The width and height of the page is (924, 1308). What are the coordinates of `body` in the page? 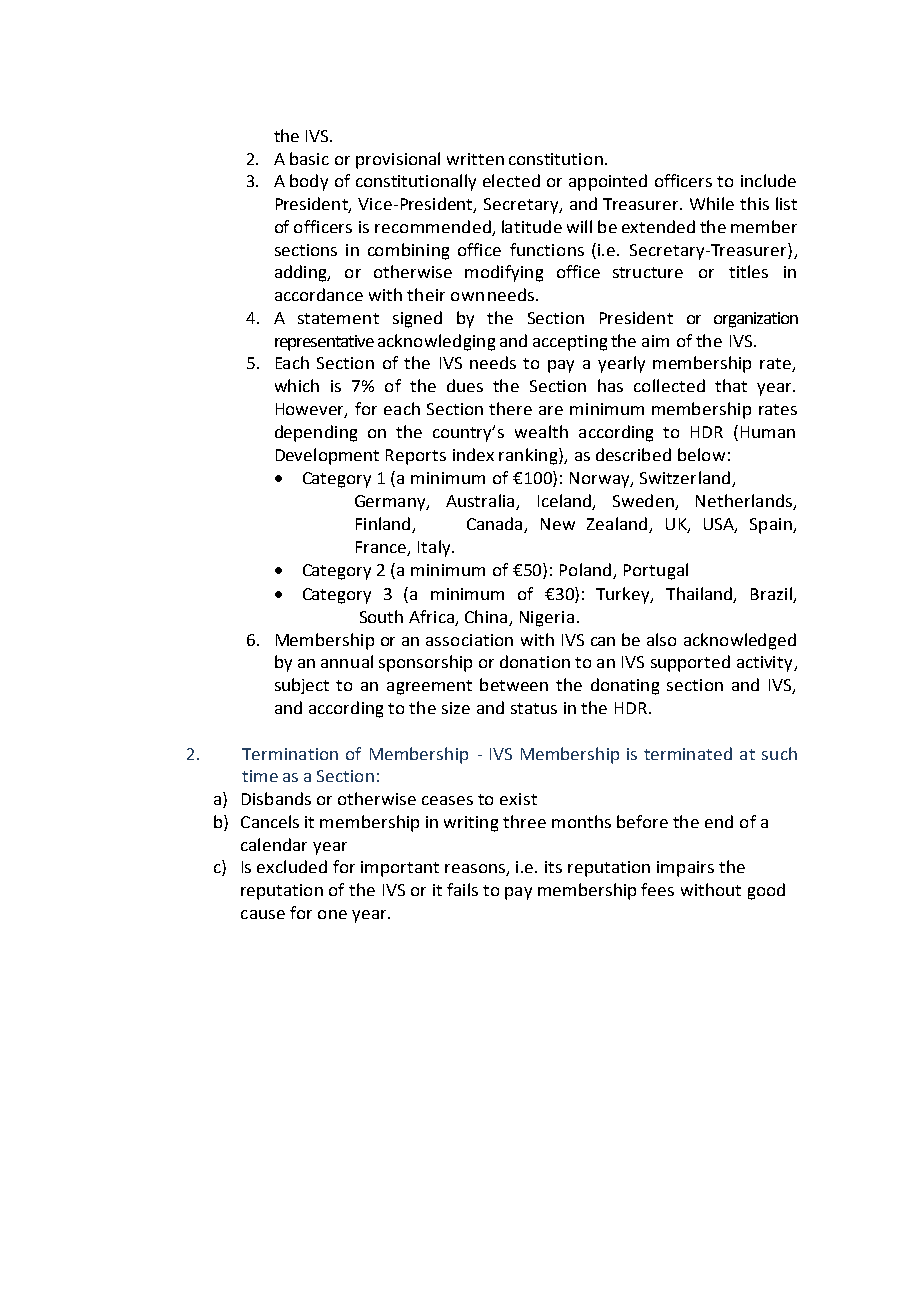 It's located at (309, 182).
